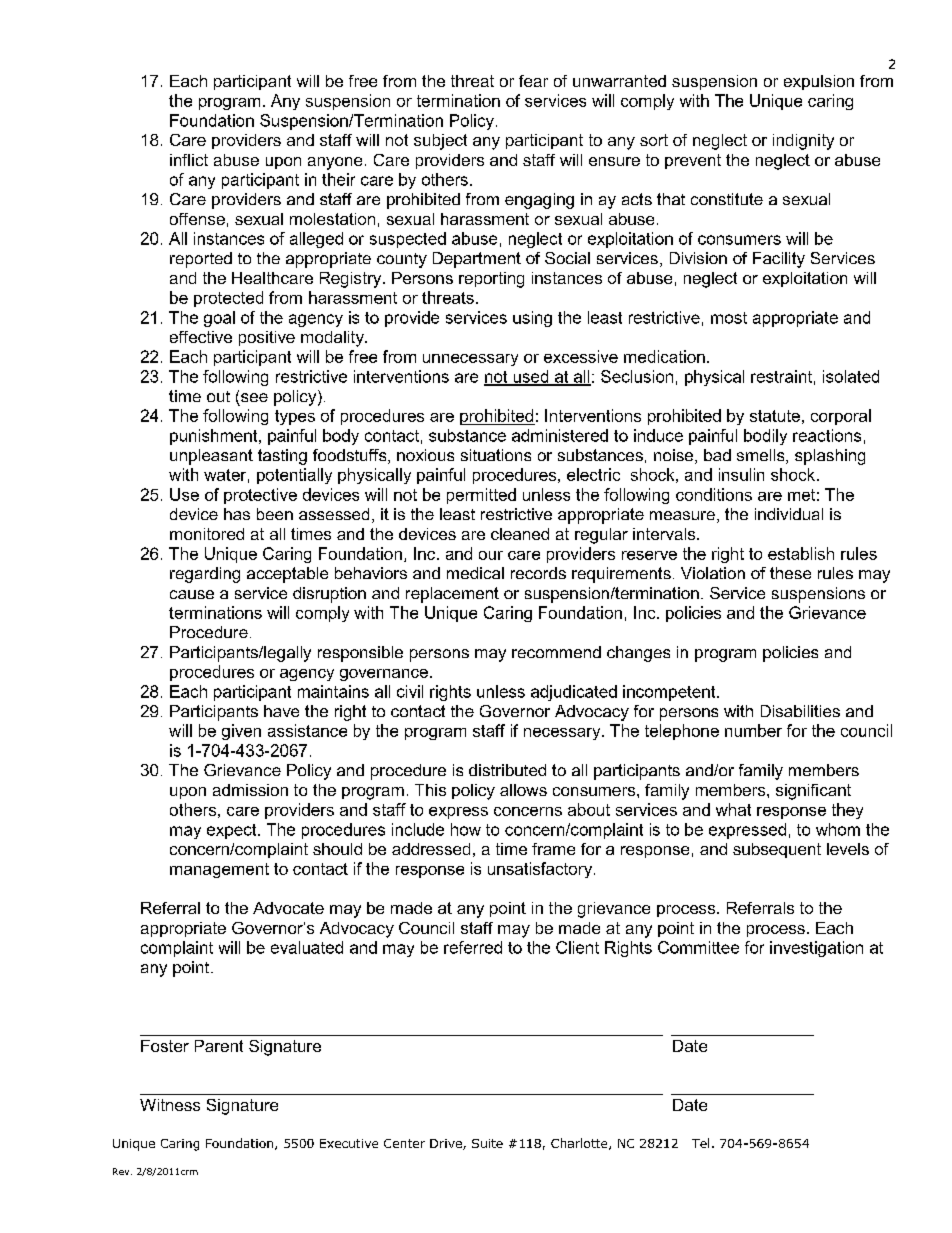 Image resolution: width=952 pixels, height=1233 pixels. I want to click on distributed, so click(507, 770).
